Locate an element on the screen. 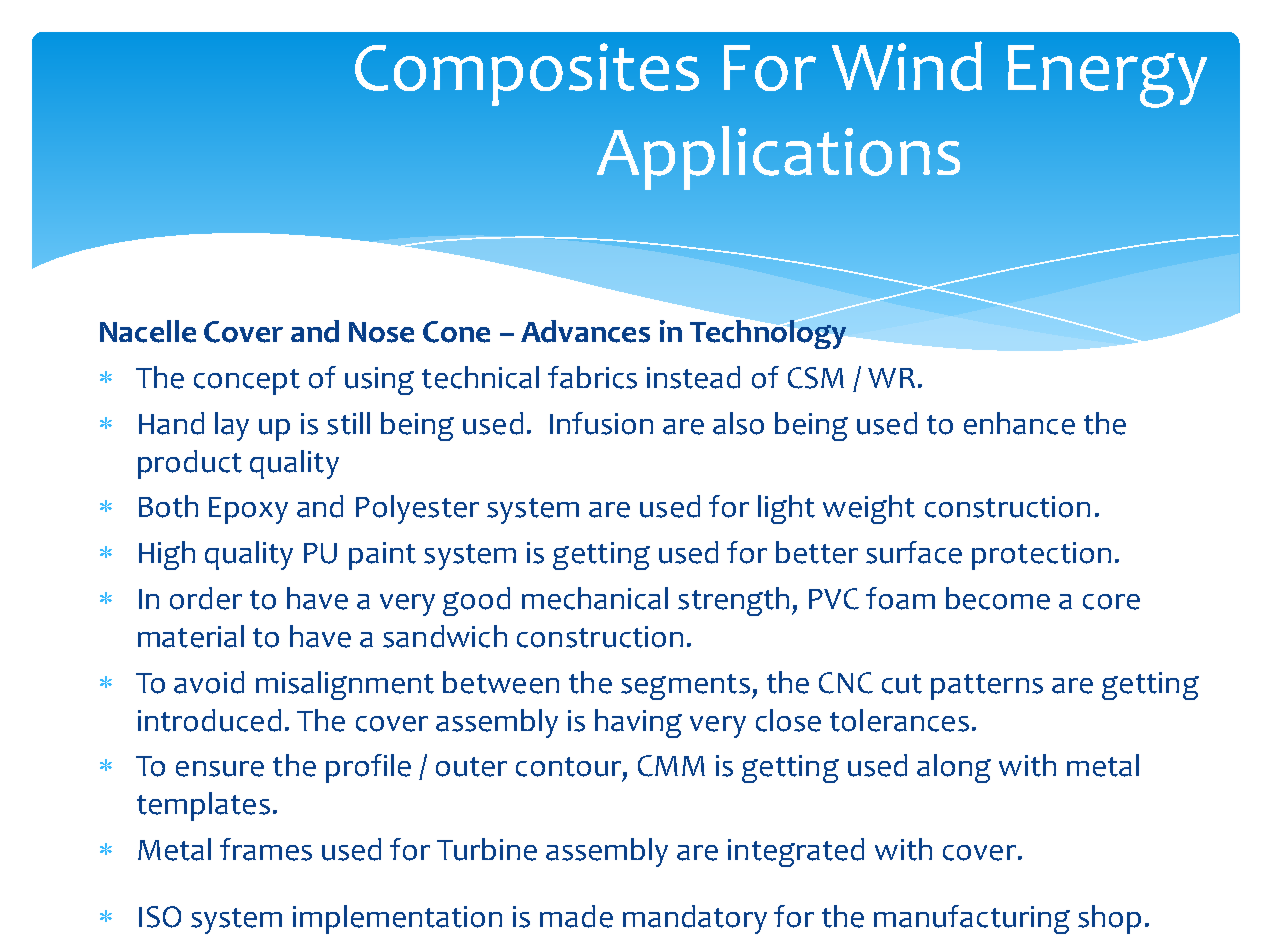 The image size is (1270, 952). mechanical is located at coordinates (595, 598).
